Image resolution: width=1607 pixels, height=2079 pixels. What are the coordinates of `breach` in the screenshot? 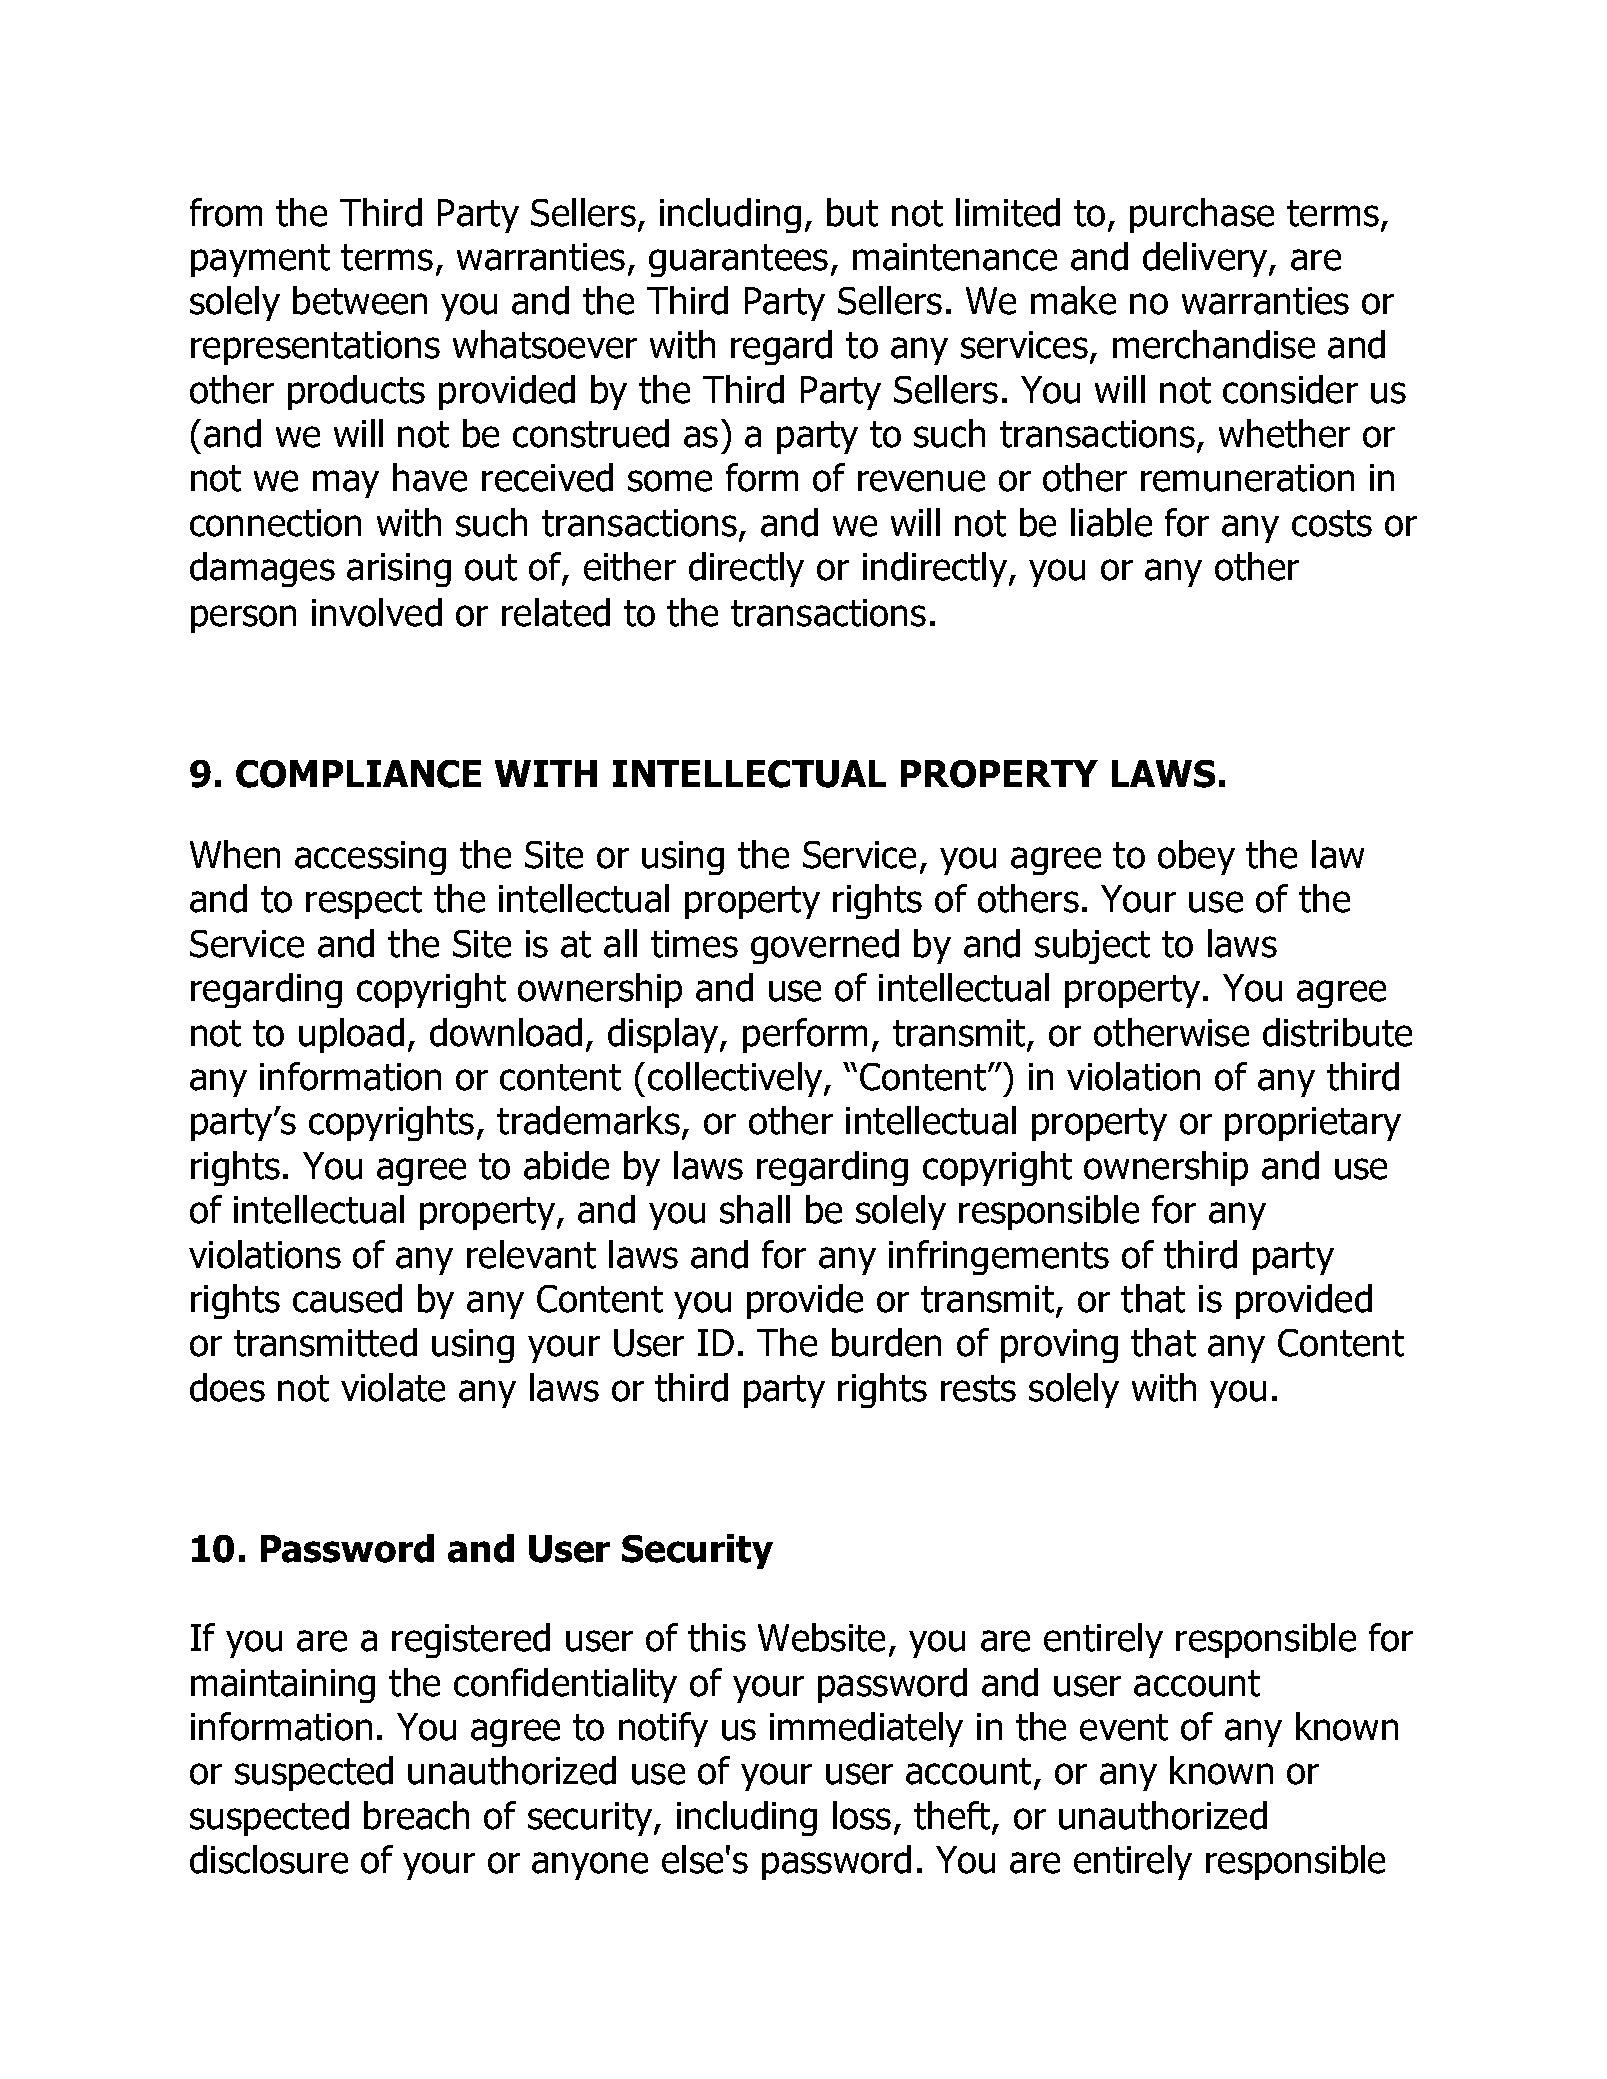 It's located at (416, 1815).
